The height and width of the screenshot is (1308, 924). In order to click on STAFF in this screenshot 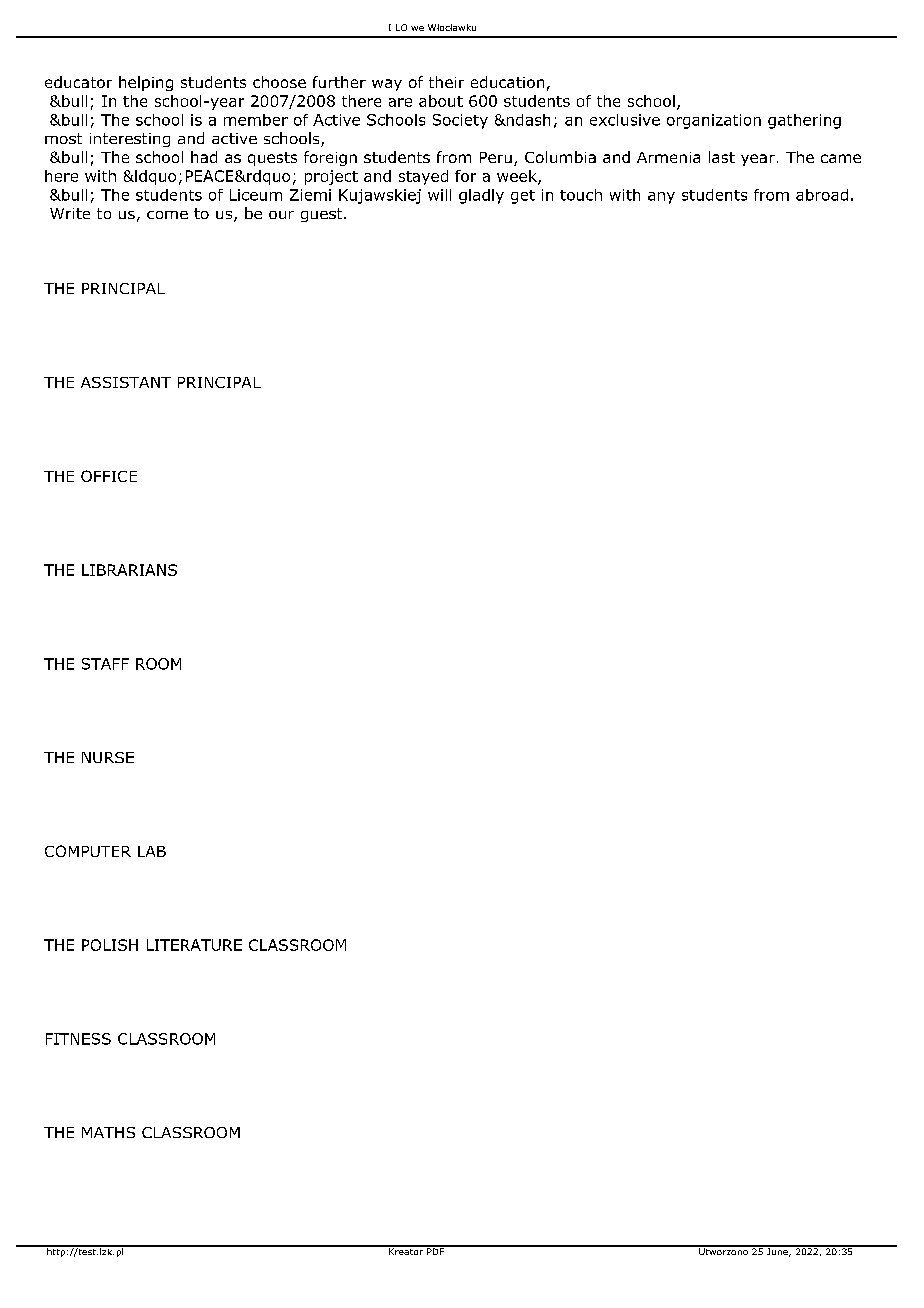, I will do `click(105, 664)`.
